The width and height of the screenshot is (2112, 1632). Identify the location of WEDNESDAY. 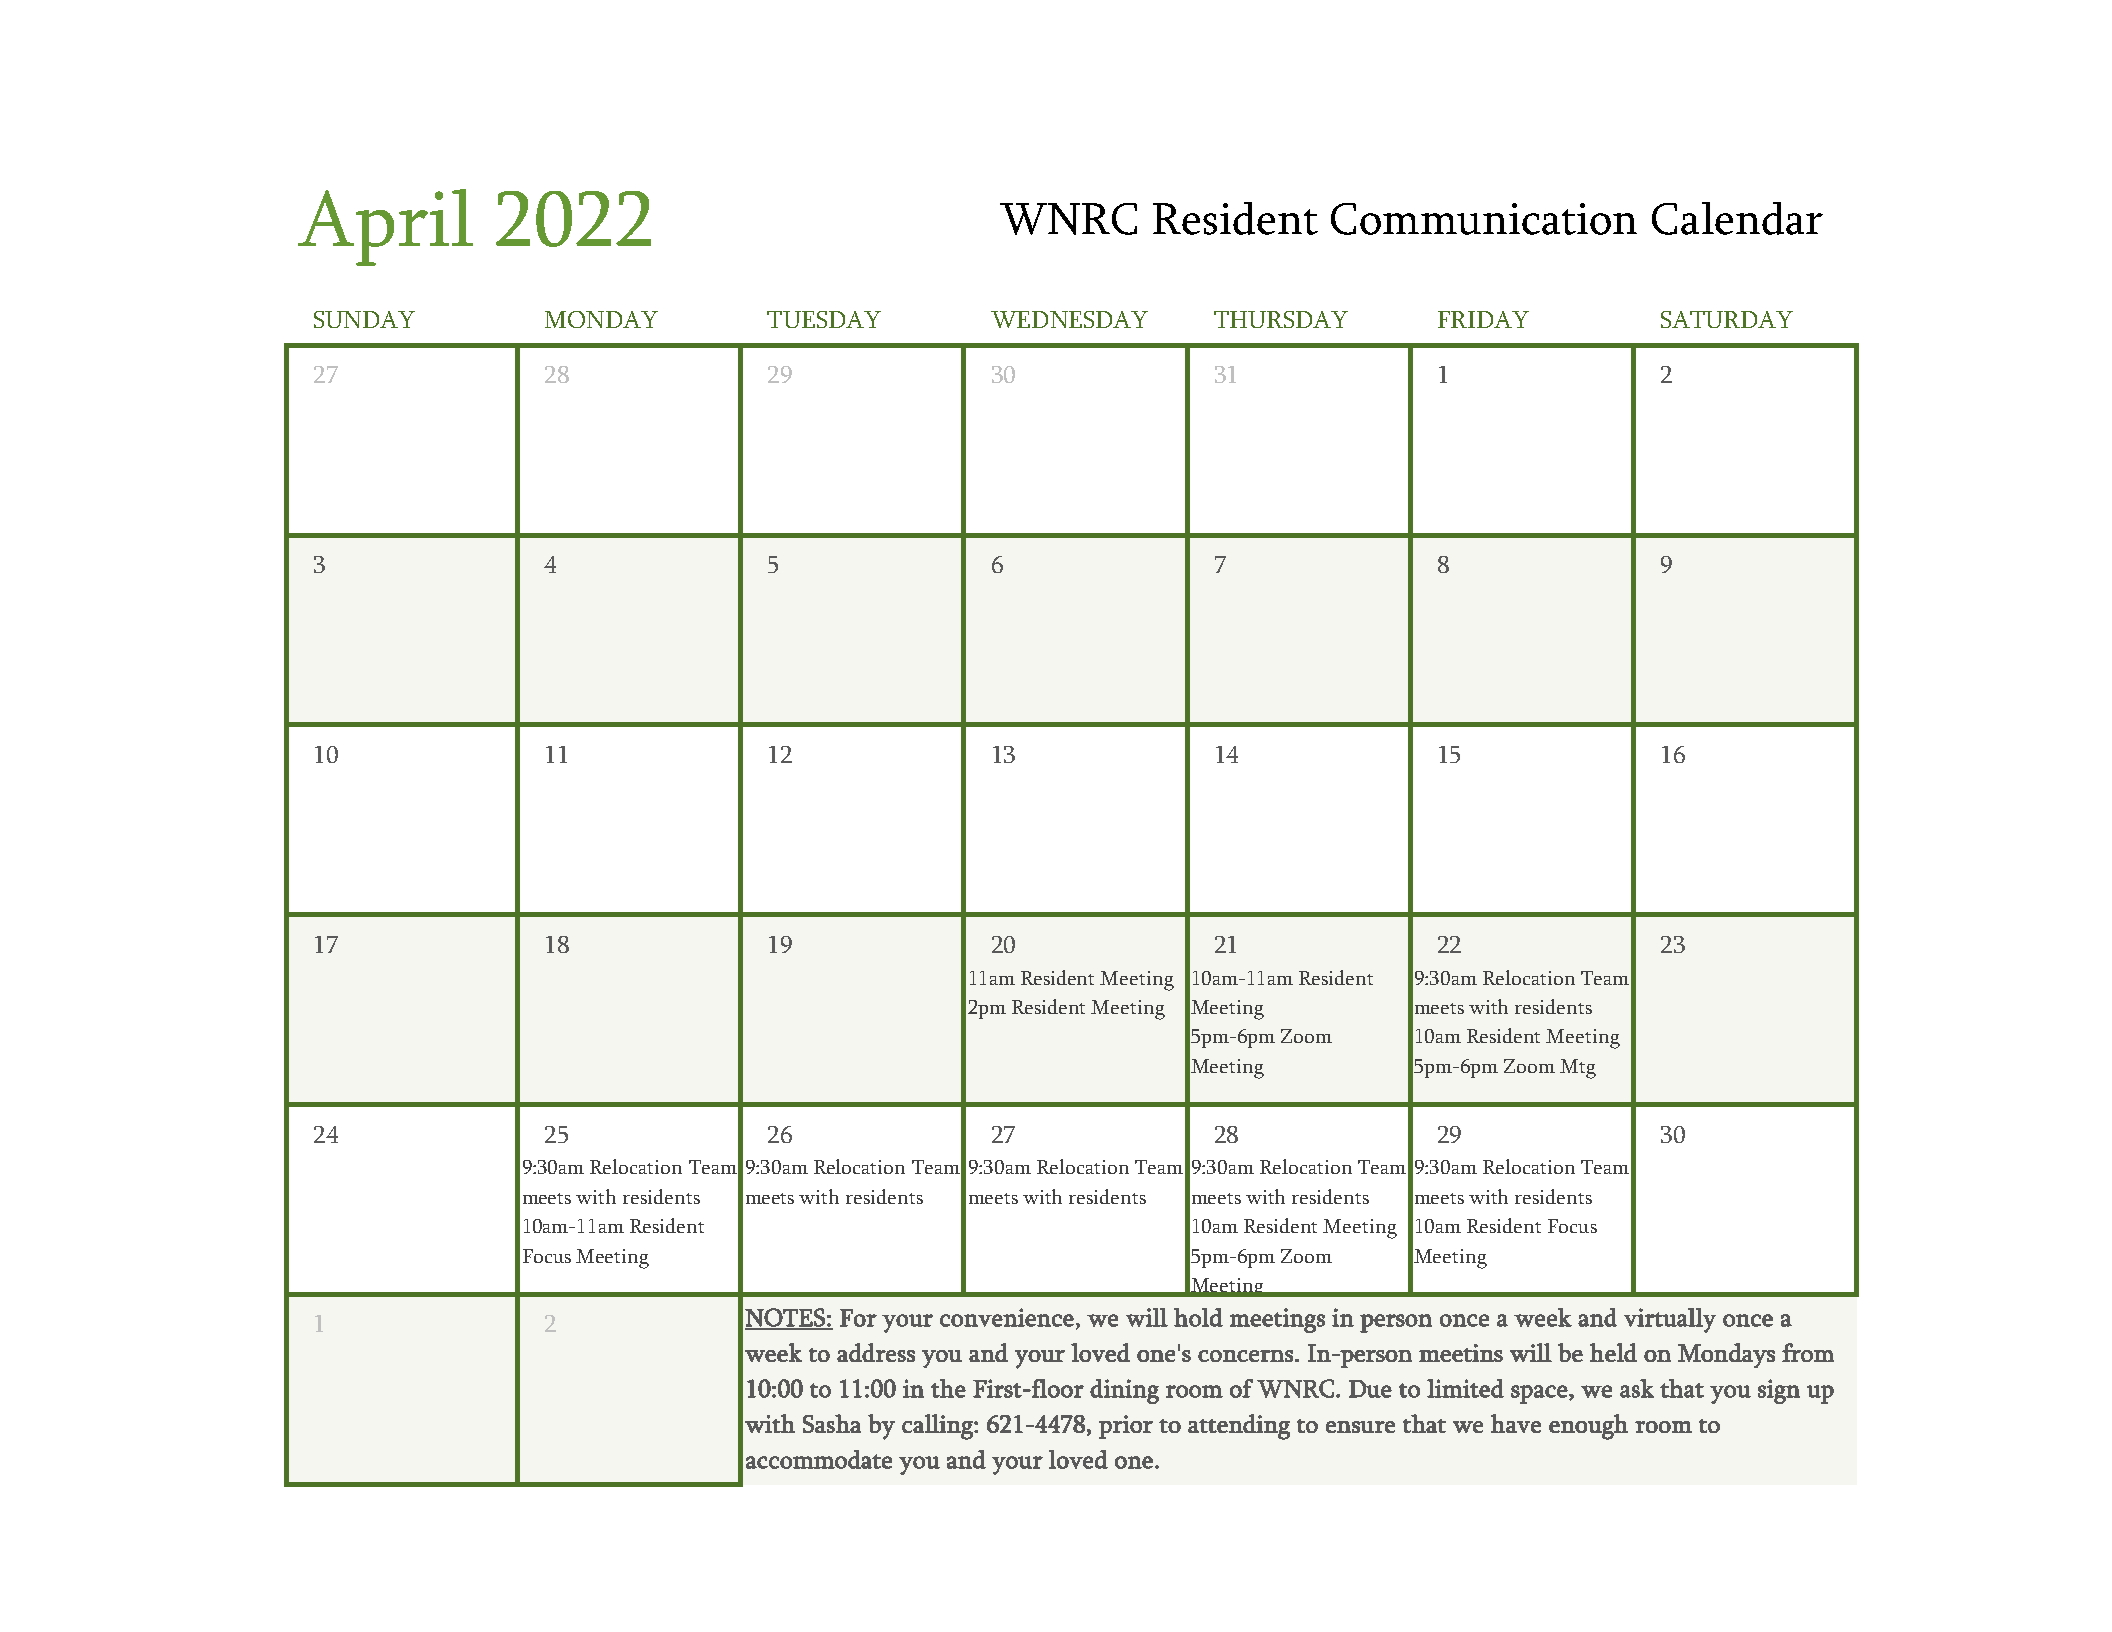
(1069, 319).
